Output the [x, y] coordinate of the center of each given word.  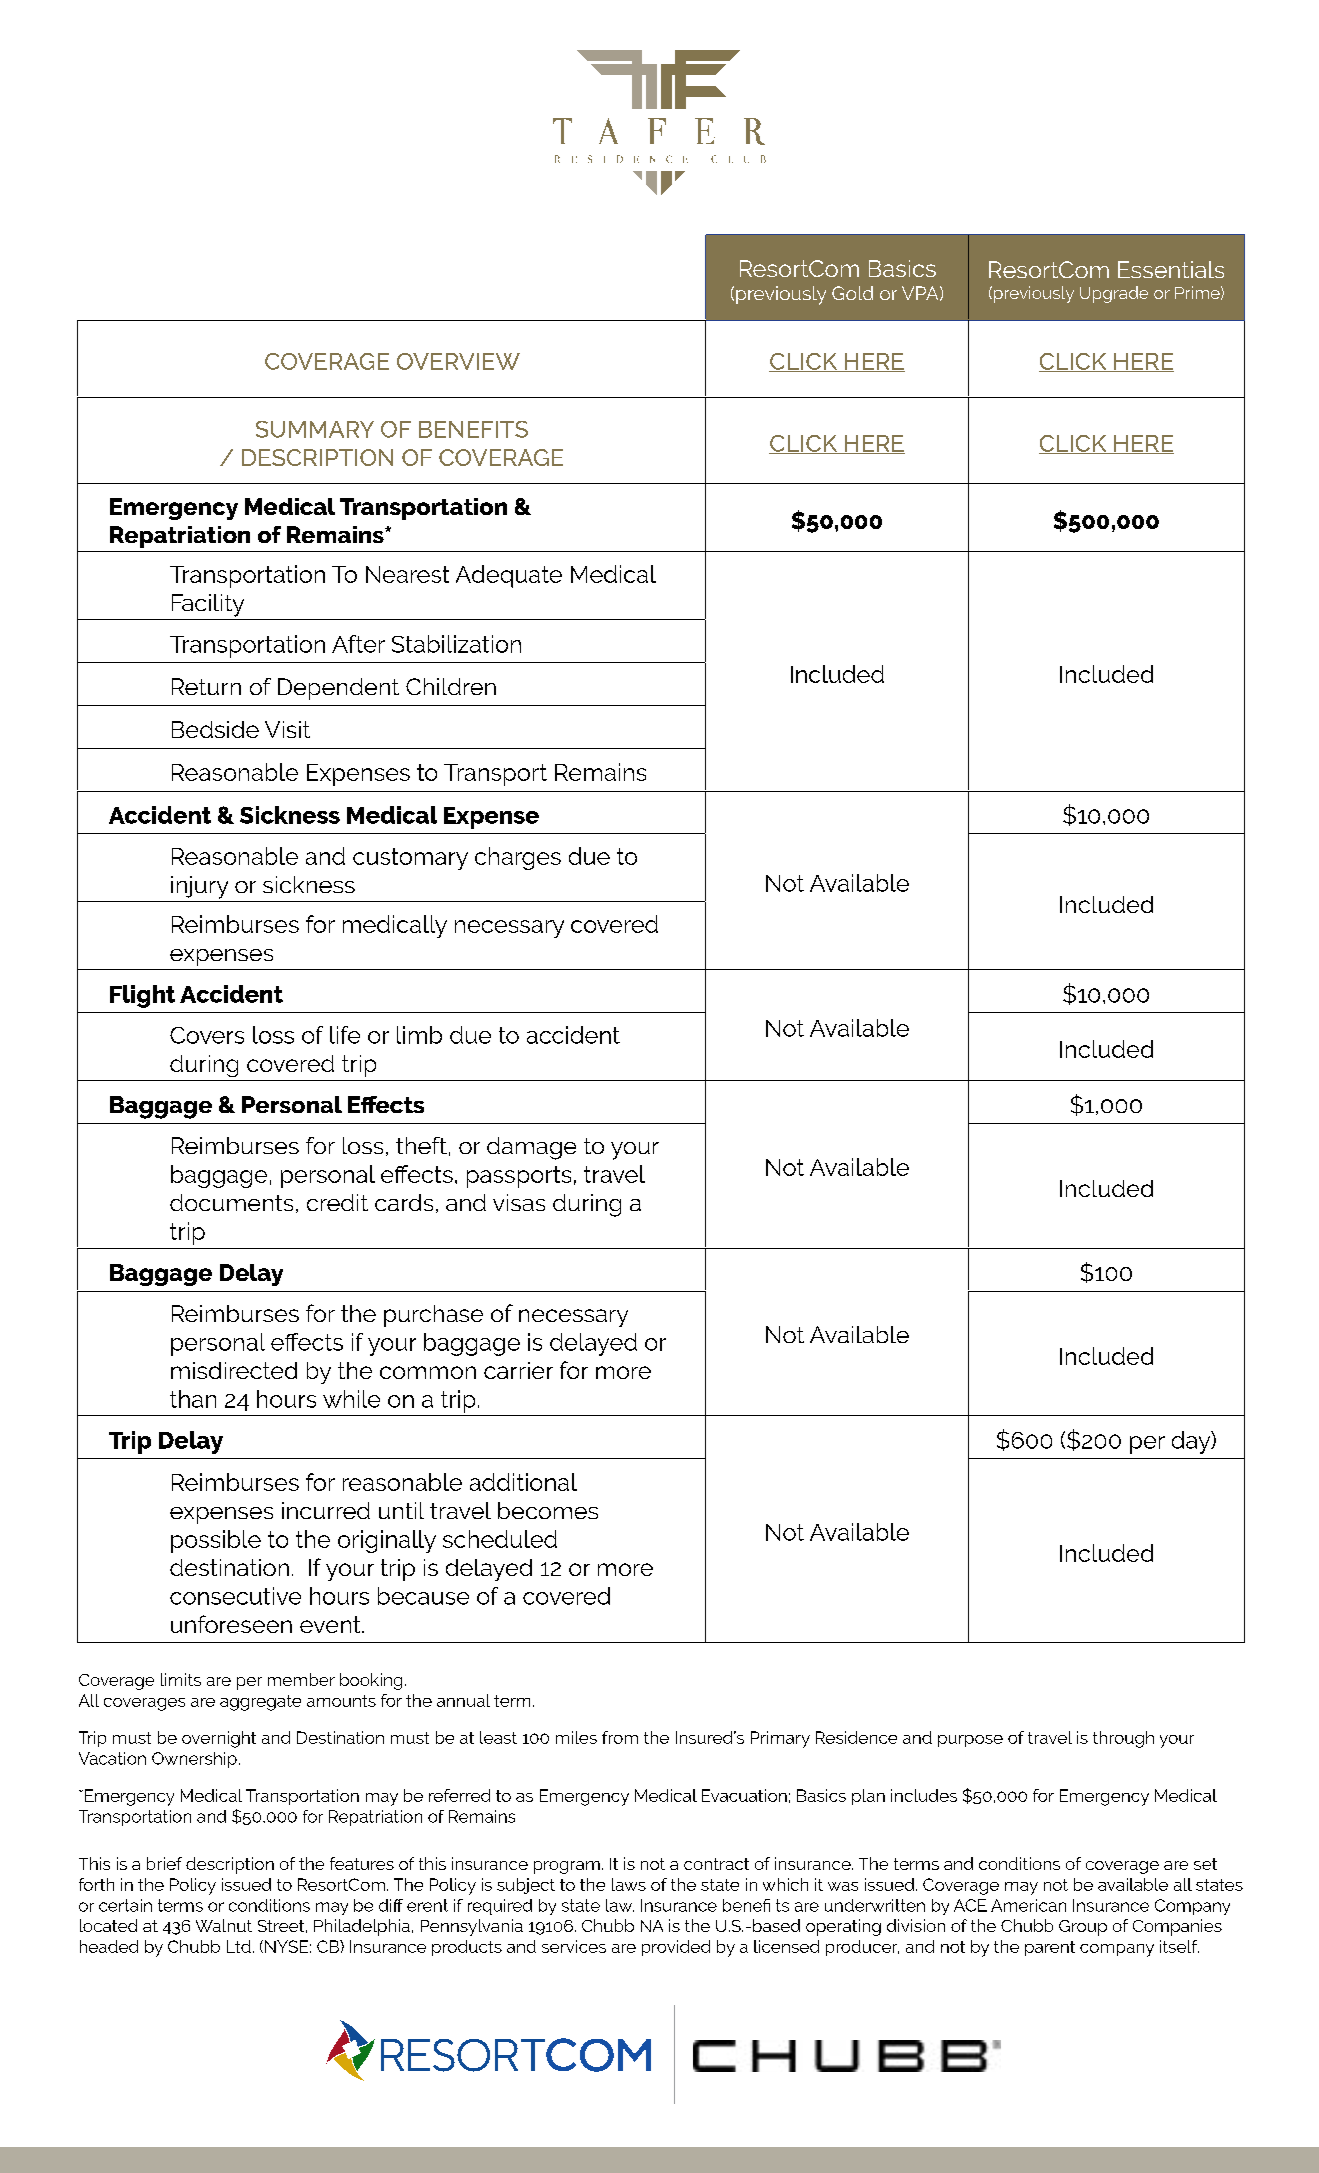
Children [451, 686]
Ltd [239, 1946]
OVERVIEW [458, 361]
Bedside [215, 729]
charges [518, 858]
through [1123, 1739]
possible [216, 1541]
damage [531, 1148]
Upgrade [1114, 294]
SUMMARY [315, 429]
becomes [548, 1510]
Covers [207, 1035]
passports [519, 1177]
